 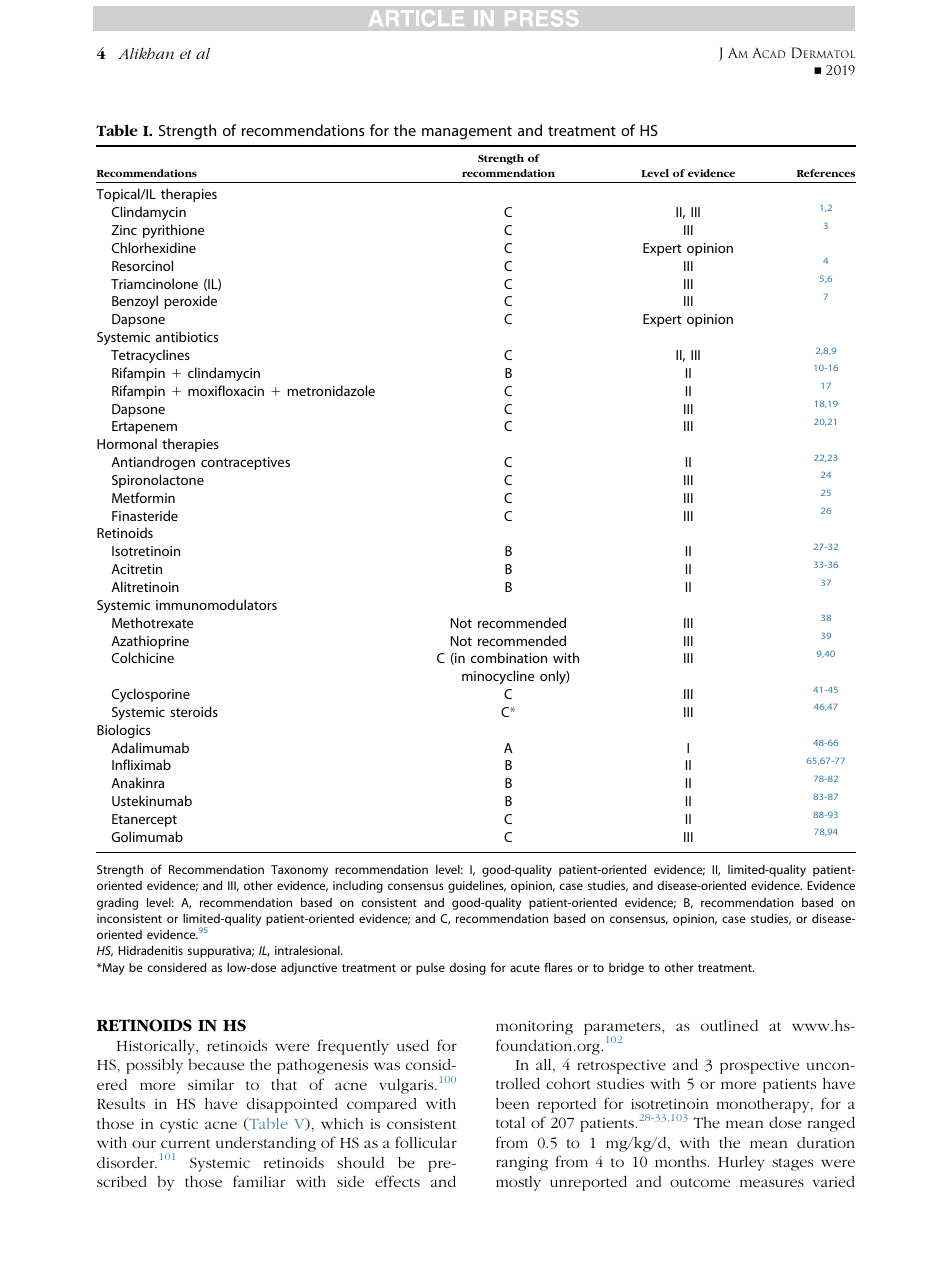 What do you see at coordinates (185, 1143) in the image?
I see `current` at bounding box center [185, 1143].
